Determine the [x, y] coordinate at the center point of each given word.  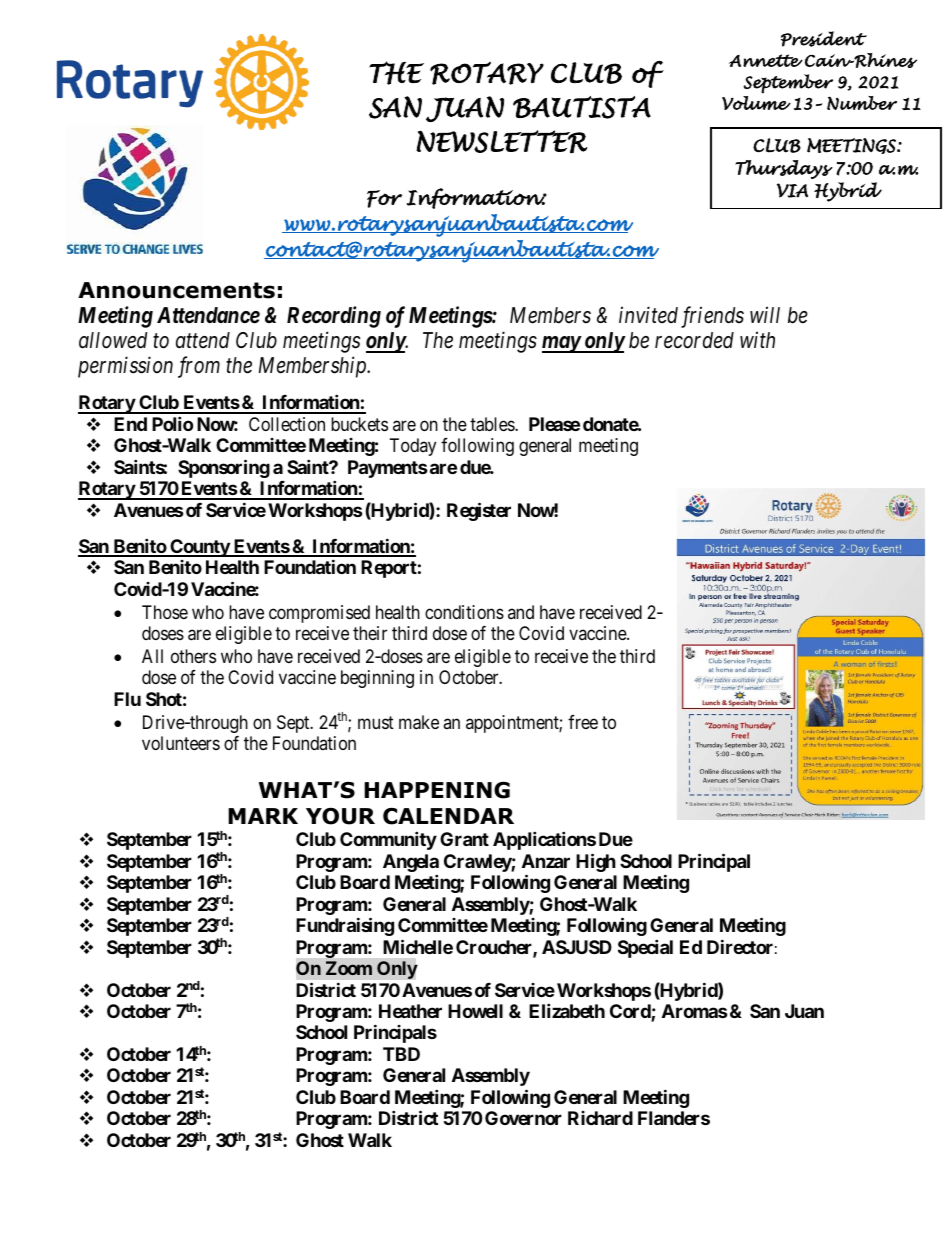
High [596, 862]
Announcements [176, 290]
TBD [401, 1054]
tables [493, 424]
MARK [263, 816]
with [757, 339]
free [583, 722]
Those [165, 612]
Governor [523, 1118]
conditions [464, 612]
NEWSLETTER [501, 142]
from [199, 367]
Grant [464, 839]
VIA [792, 190]
